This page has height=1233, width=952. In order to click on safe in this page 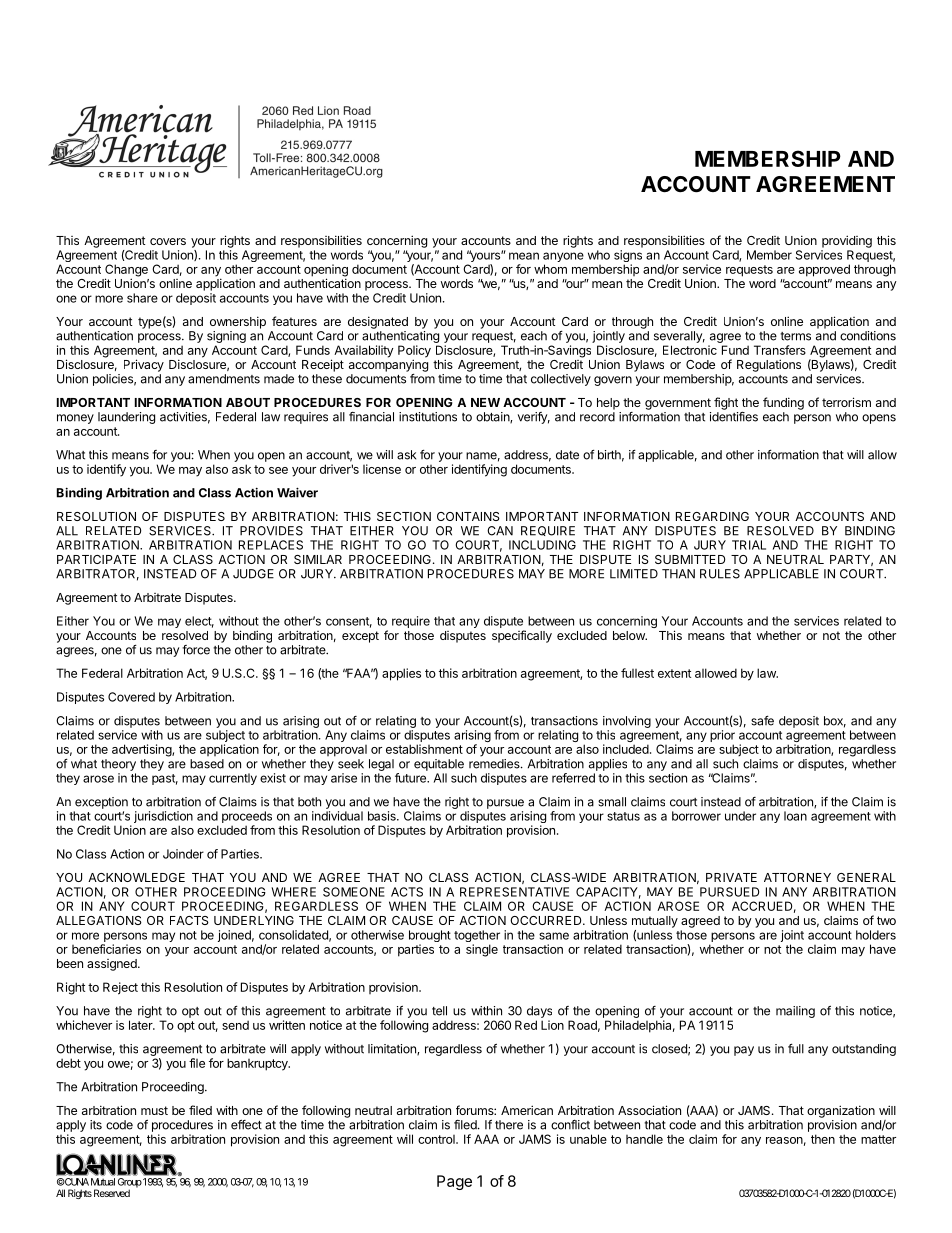, I will do `click(762, 721)`.
